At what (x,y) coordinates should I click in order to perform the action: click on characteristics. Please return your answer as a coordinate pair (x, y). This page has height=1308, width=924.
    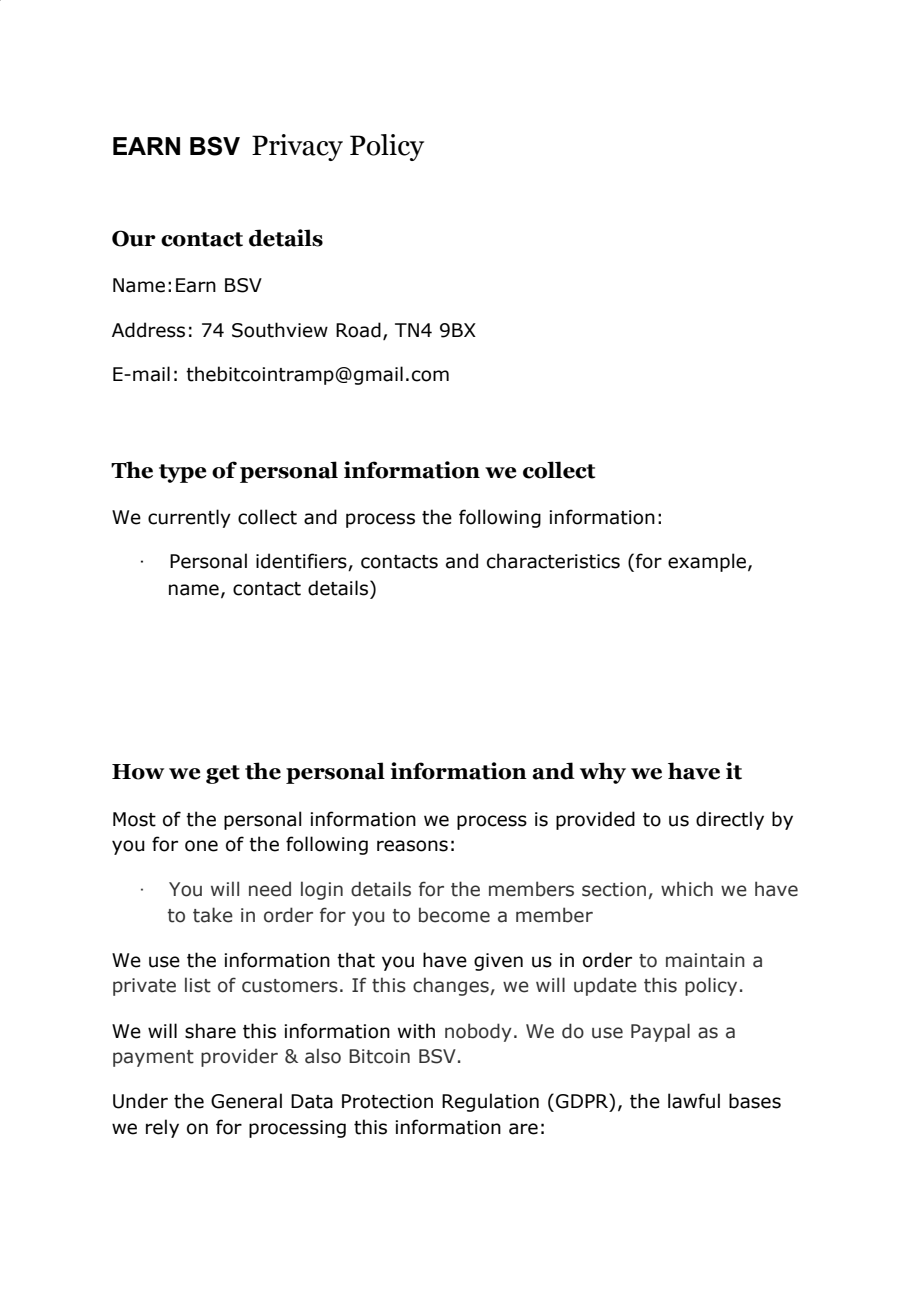
    Looking at the image, I should click on (553, 561).
